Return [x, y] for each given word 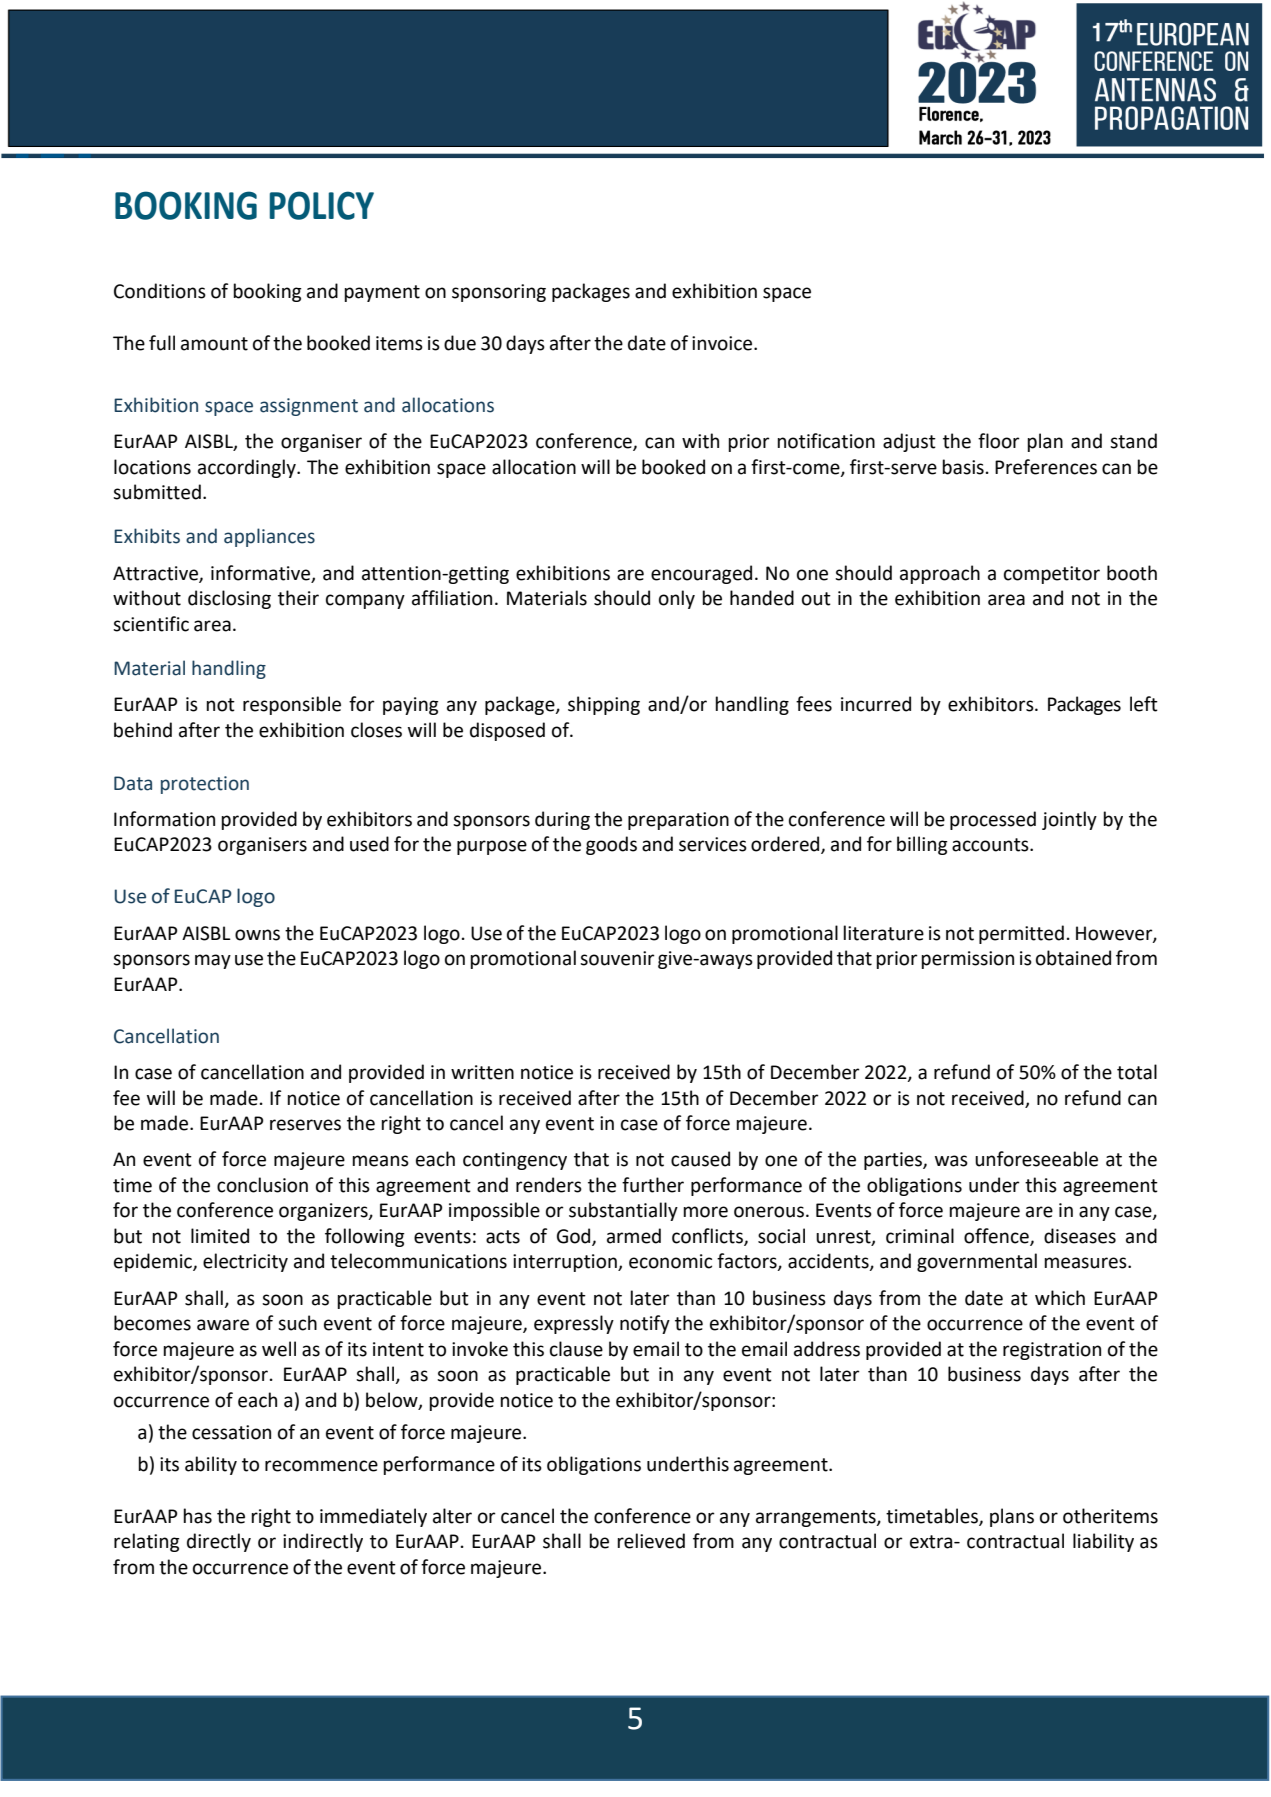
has [197, 1516]
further [653, 1185]
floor [999, 441]
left [1144, 704]
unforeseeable [1036, 1159]
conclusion [262, 1185]
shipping [604, 705]
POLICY [321, 205]
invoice [723, 343]
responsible [292, 705]
